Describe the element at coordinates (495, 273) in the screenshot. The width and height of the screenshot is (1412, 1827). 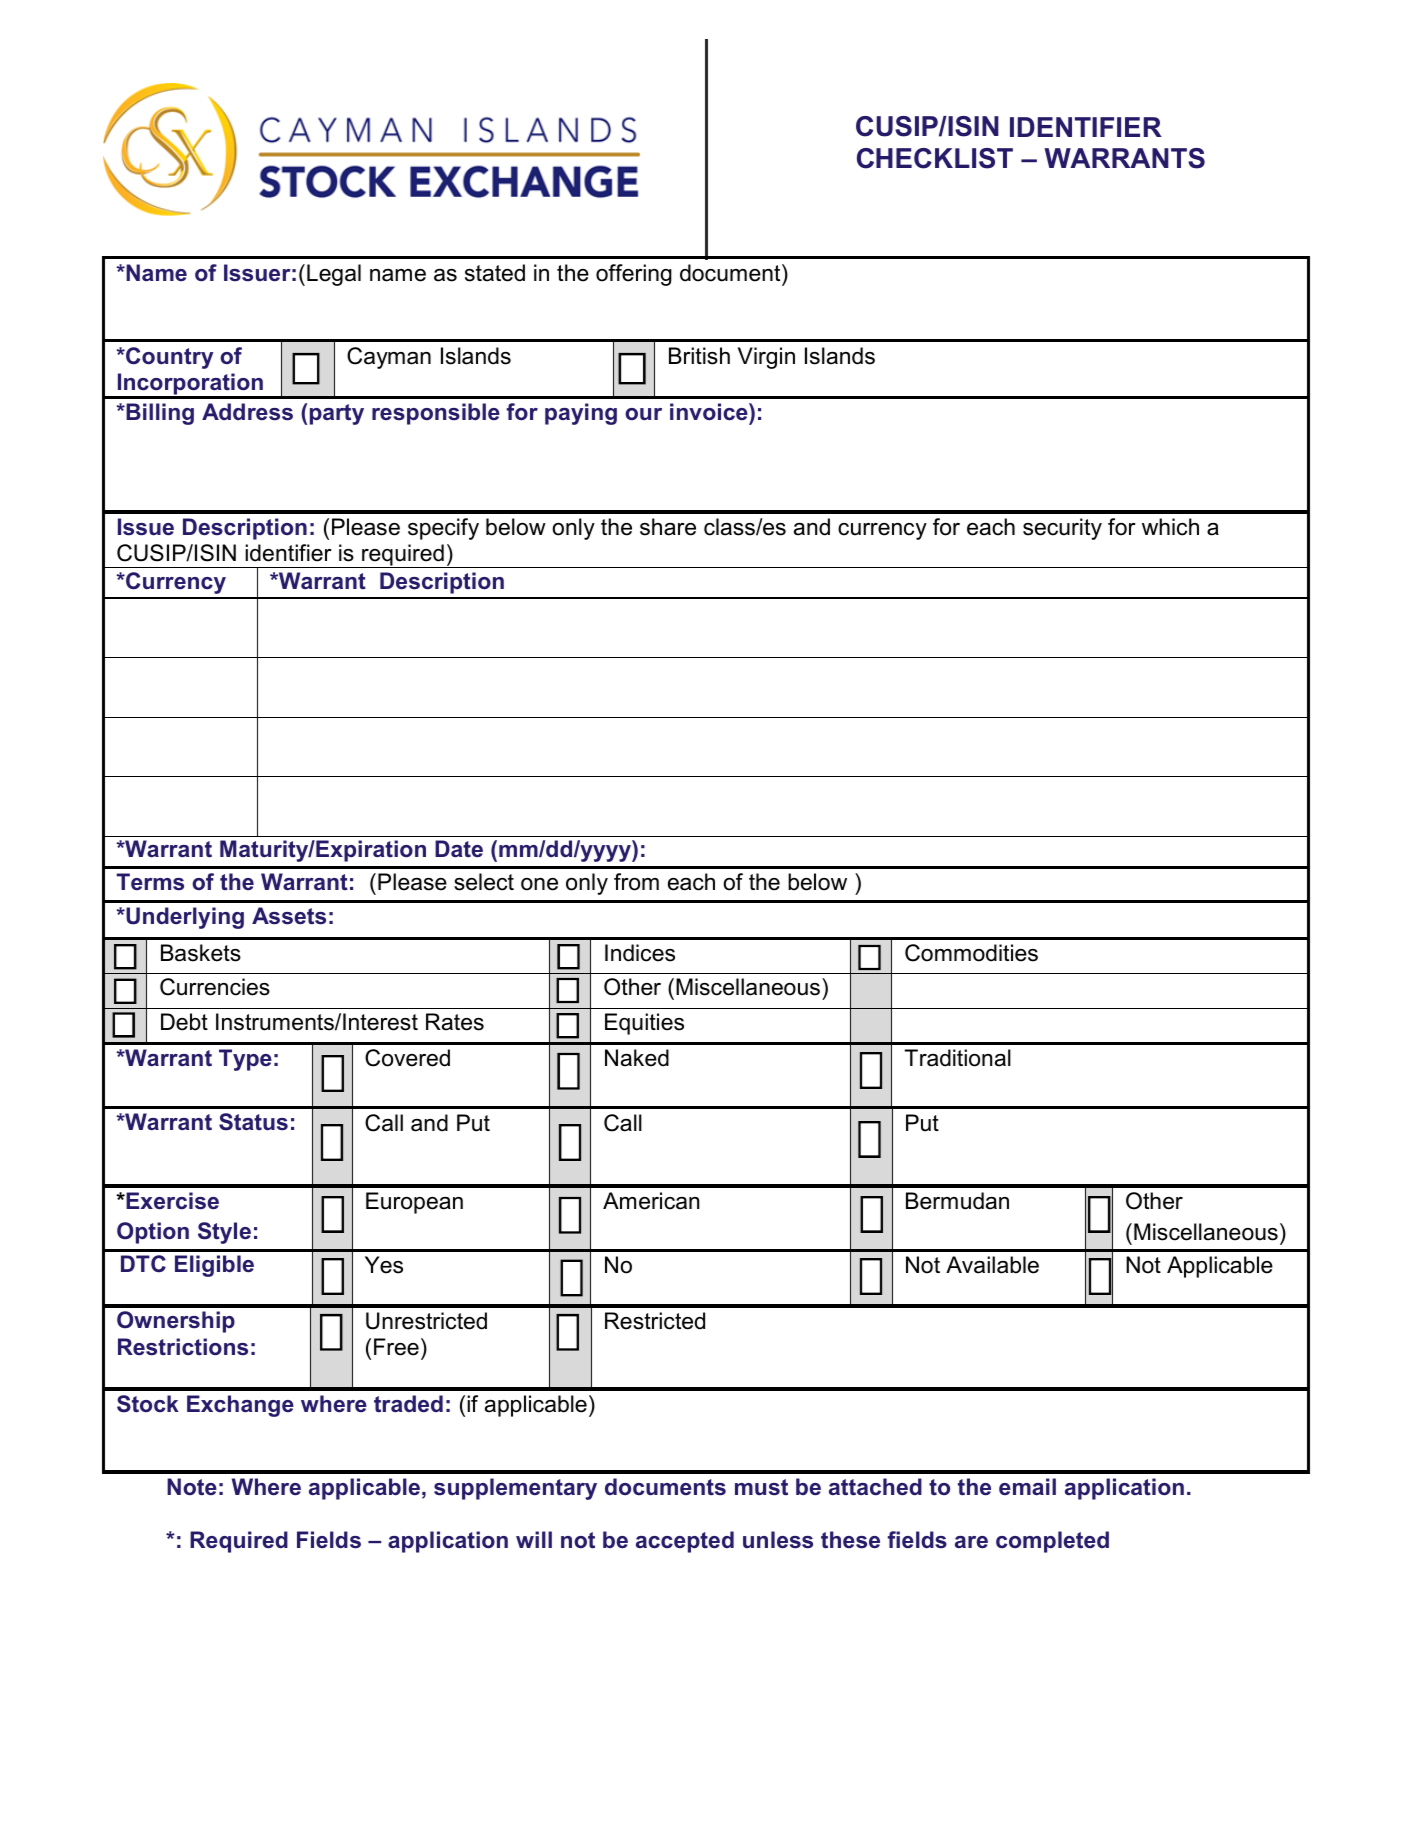
I see `stated` at that location.
